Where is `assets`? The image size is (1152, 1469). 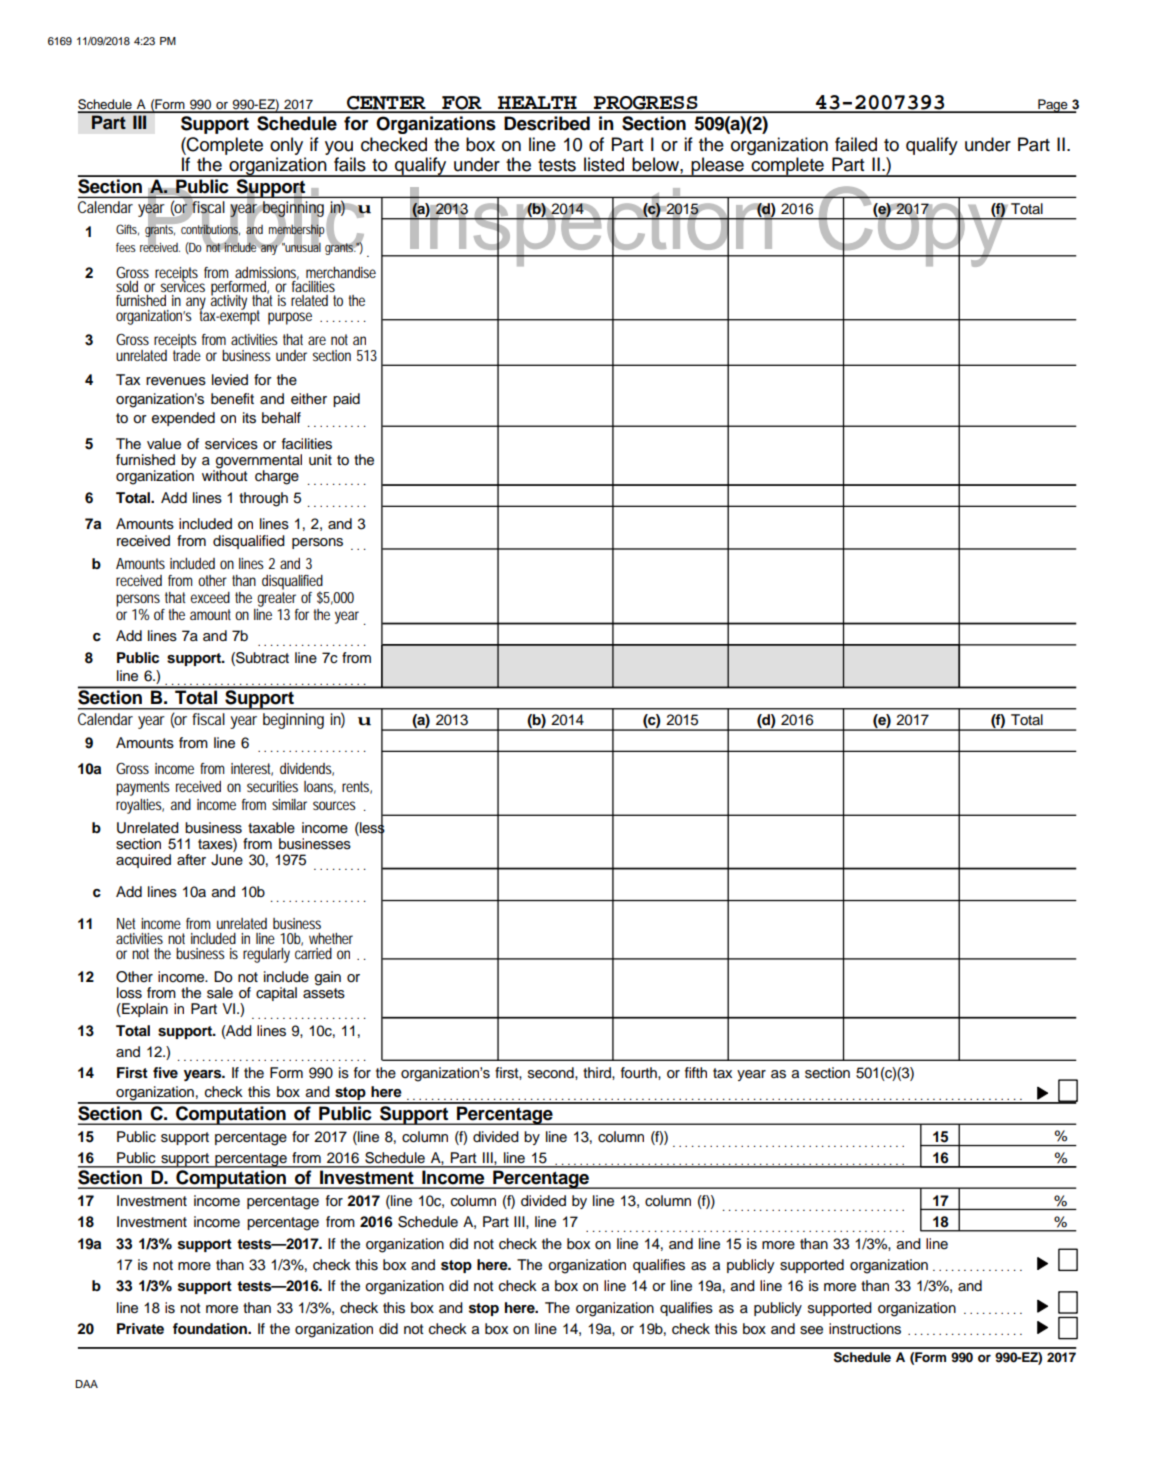 assets is located at coordinates (324, 993).
